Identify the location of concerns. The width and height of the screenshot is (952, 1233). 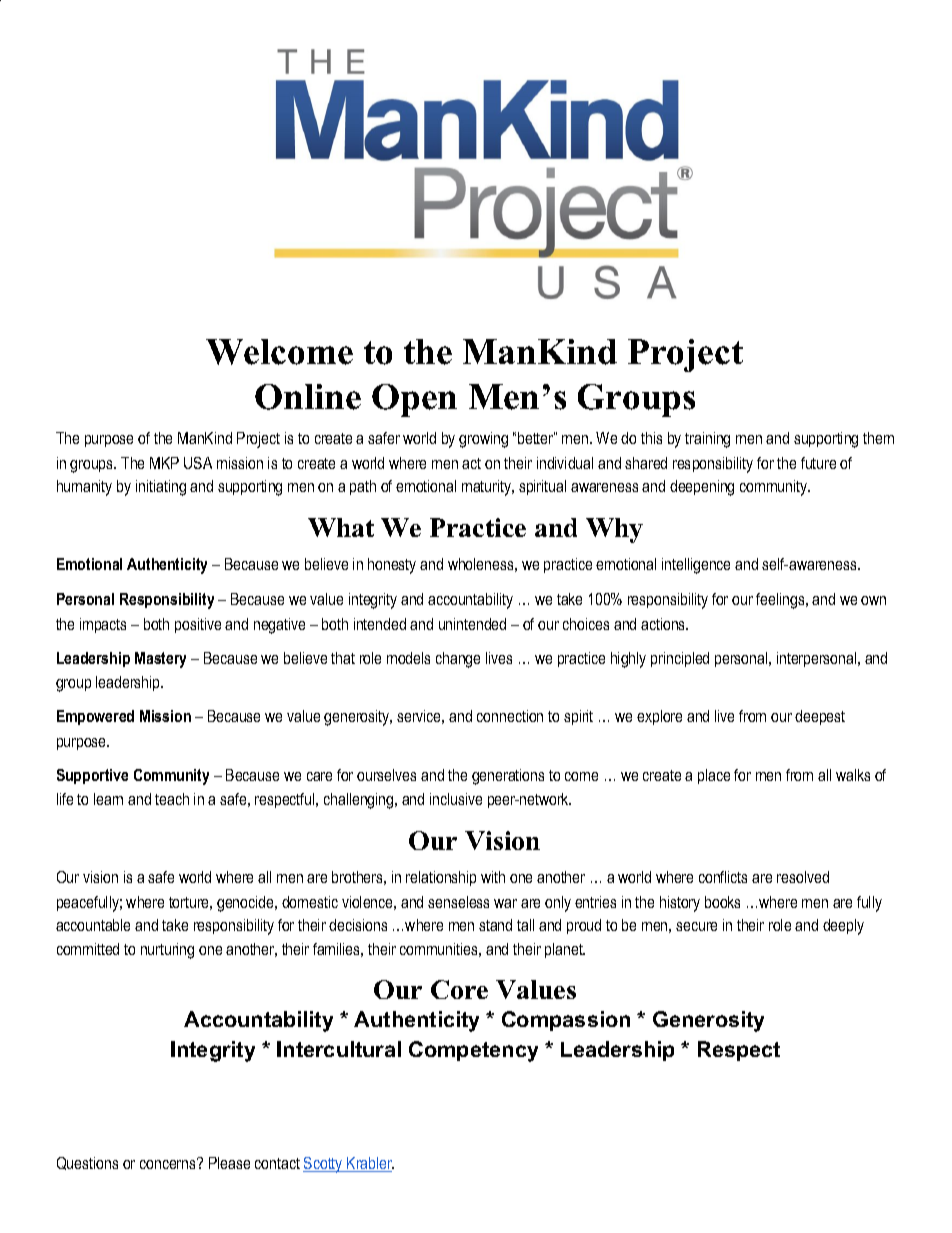
(169, 1163).
